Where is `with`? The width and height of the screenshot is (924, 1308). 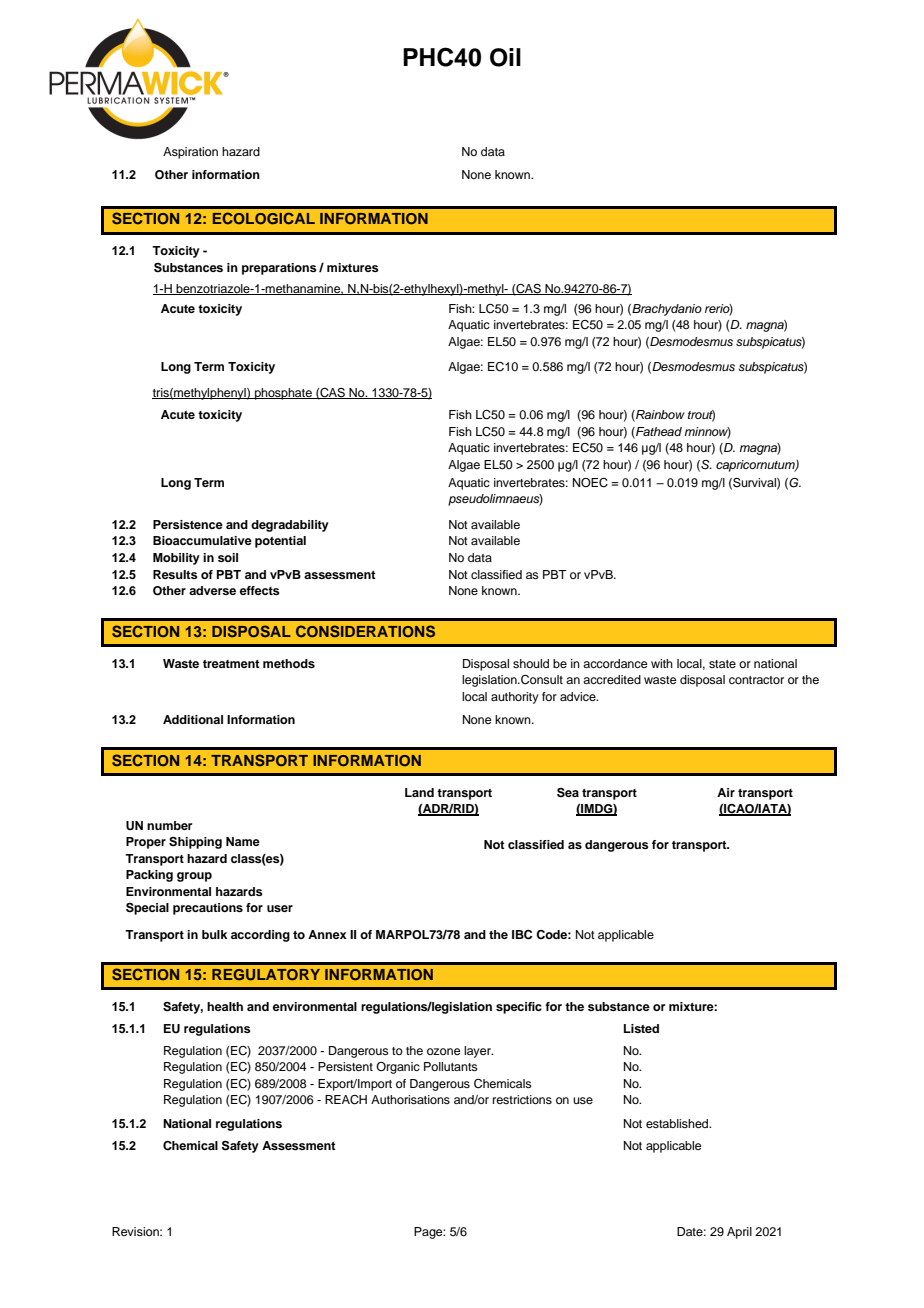 with is located at coordinates (662, 663).
